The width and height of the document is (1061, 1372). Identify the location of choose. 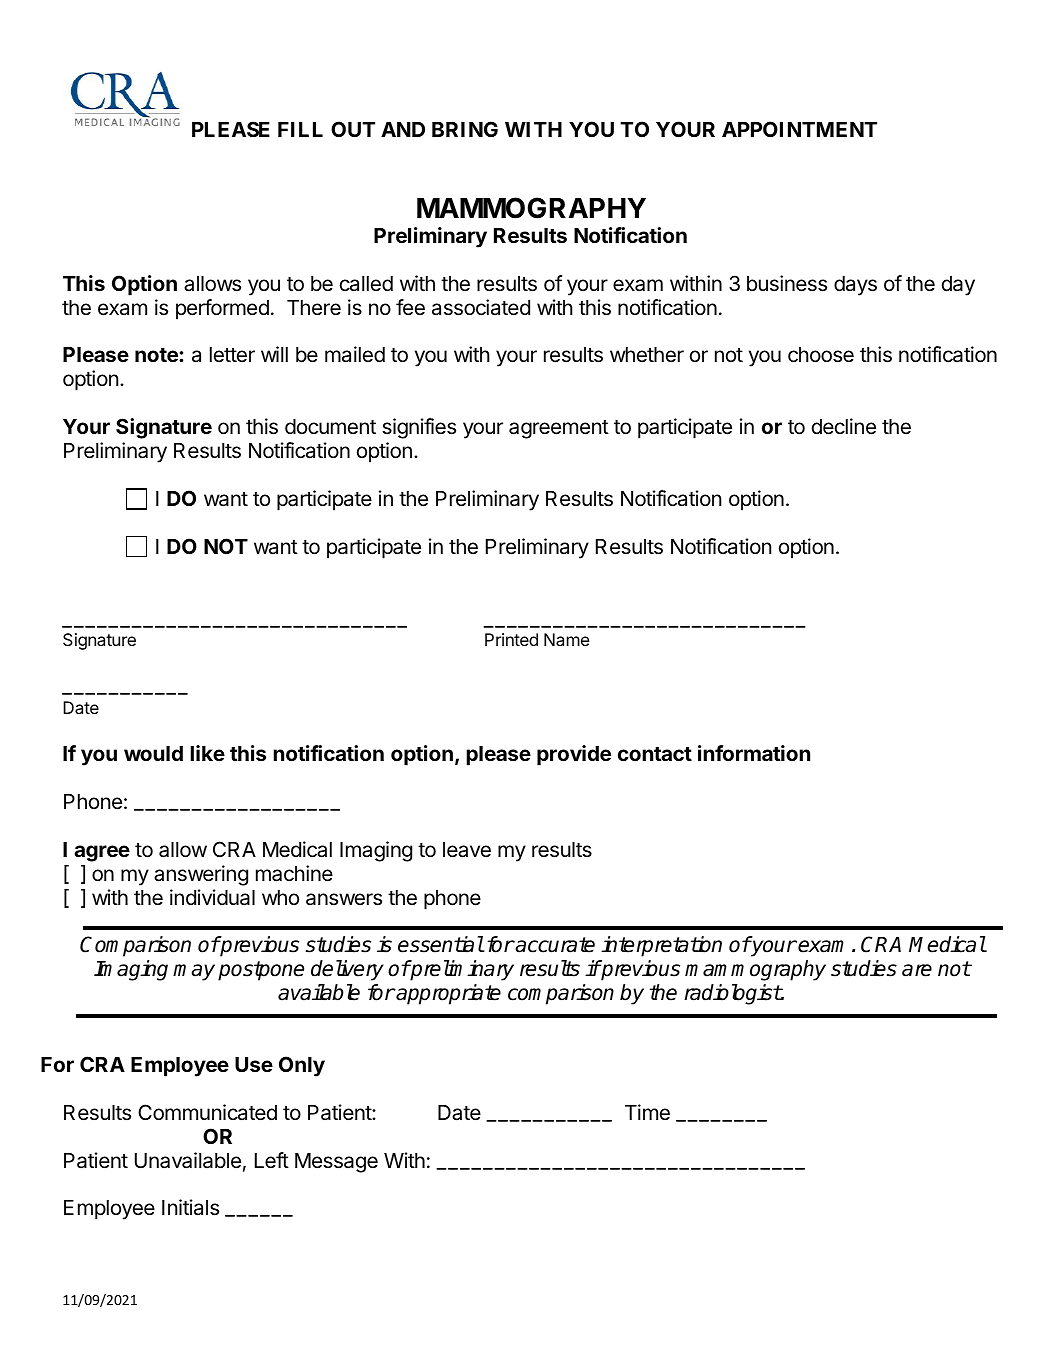
(821, 355).
